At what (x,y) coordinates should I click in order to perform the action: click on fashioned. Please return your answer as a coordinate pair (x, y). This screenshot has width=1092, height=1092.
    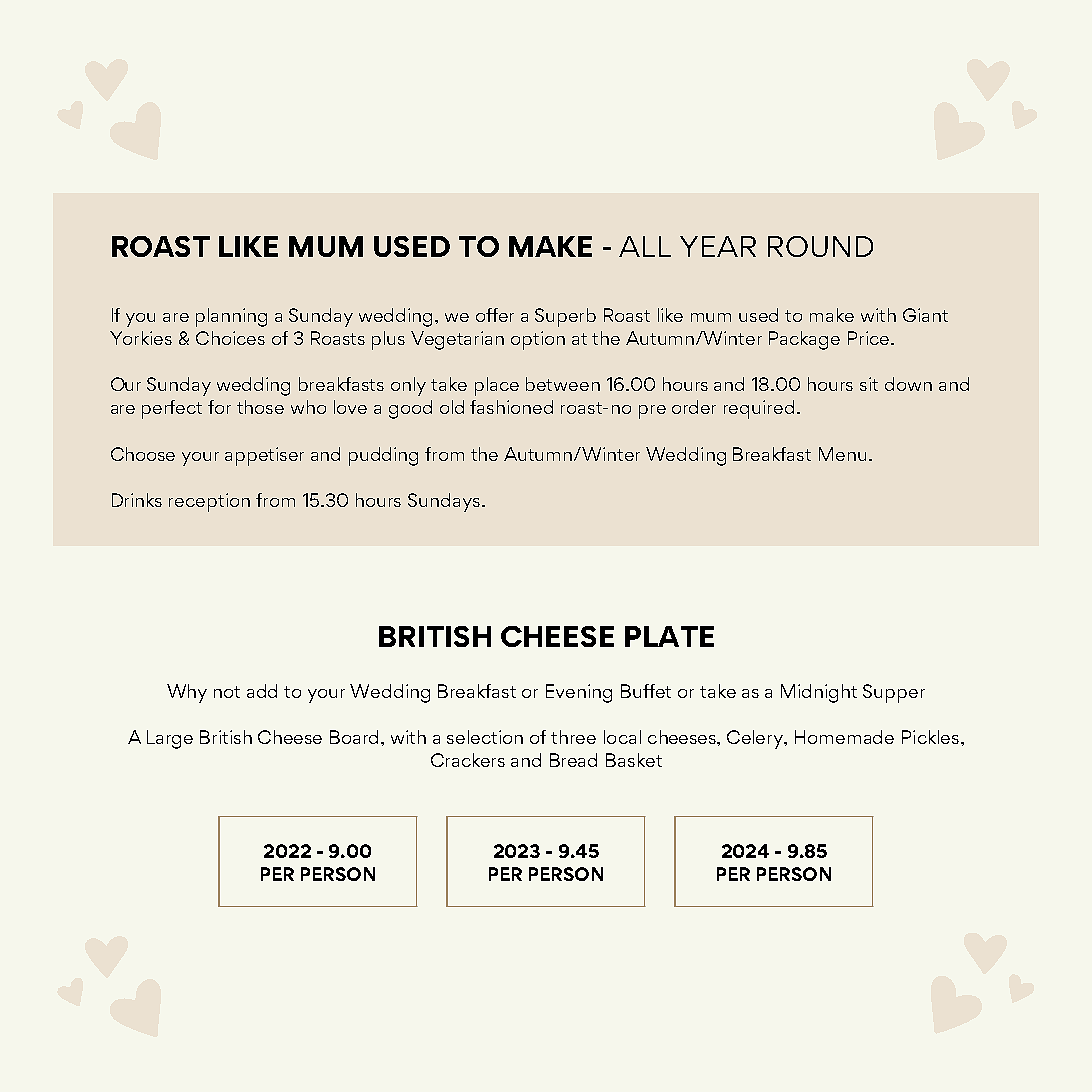
    Looking at the image, I should click on (511, 407).
